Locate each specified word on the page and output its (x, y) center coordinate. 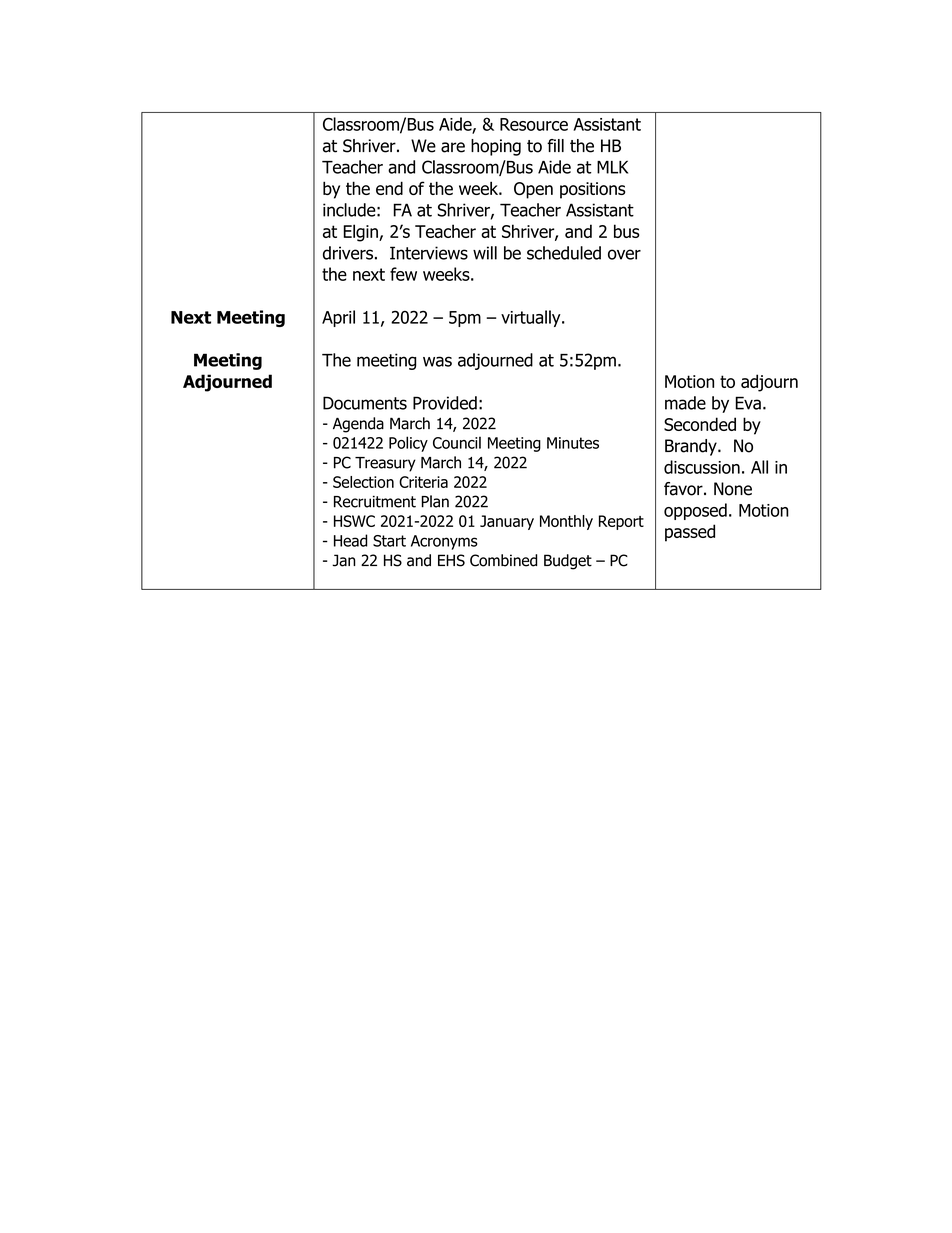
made (685, 403)
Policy (408, 444)
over (624, 254)
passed (690, 533)
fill (555, 145)
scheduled (564, 253)
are (453, 147)
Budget (568, 562)
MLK (612, 167)
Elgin (361, 233)
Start (389, 541)
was (437, 361)
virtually (532, 318)
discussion (702, 467)
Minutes (573, 443)
